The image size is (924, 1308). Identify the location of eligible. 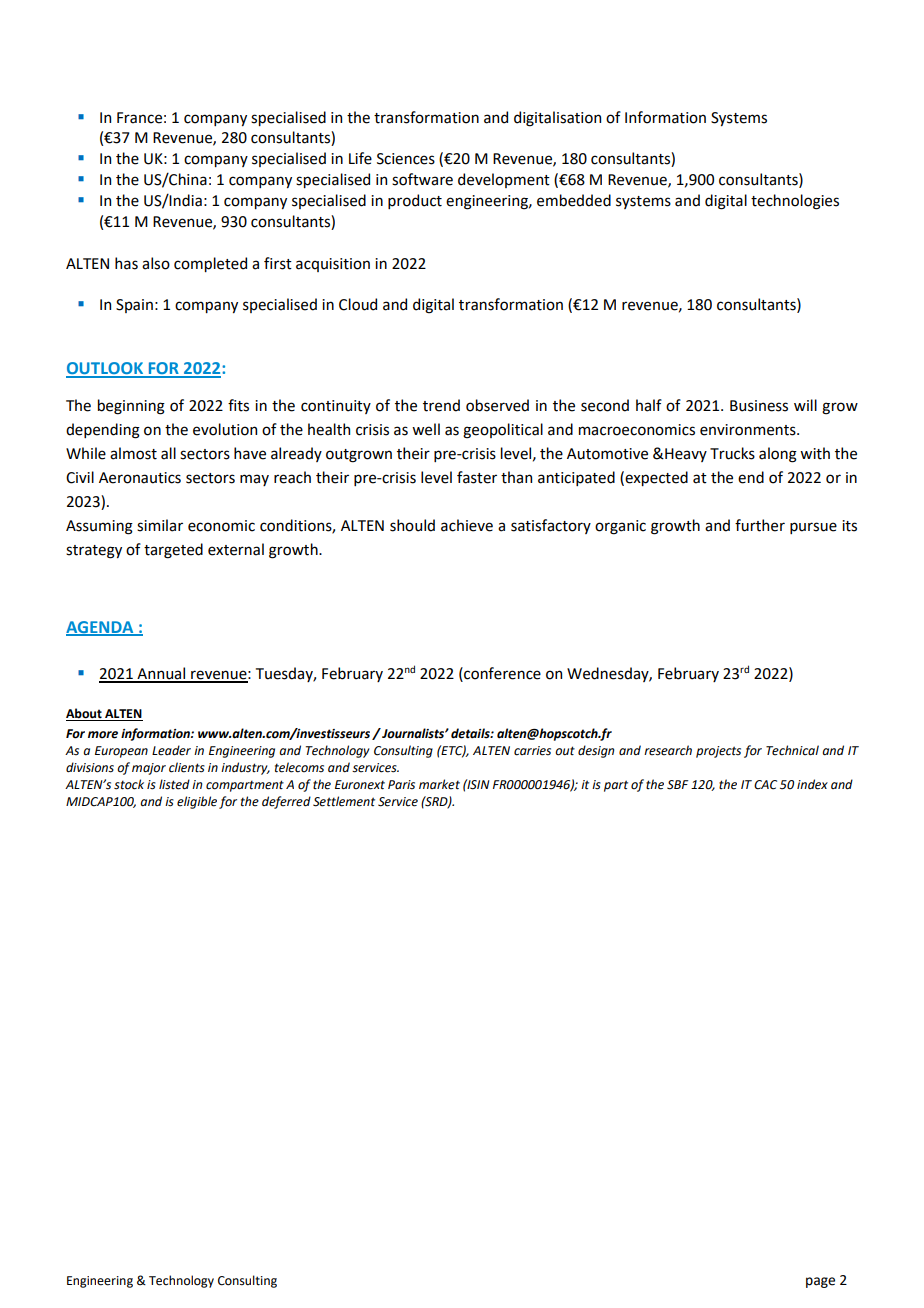
(197, 802).
